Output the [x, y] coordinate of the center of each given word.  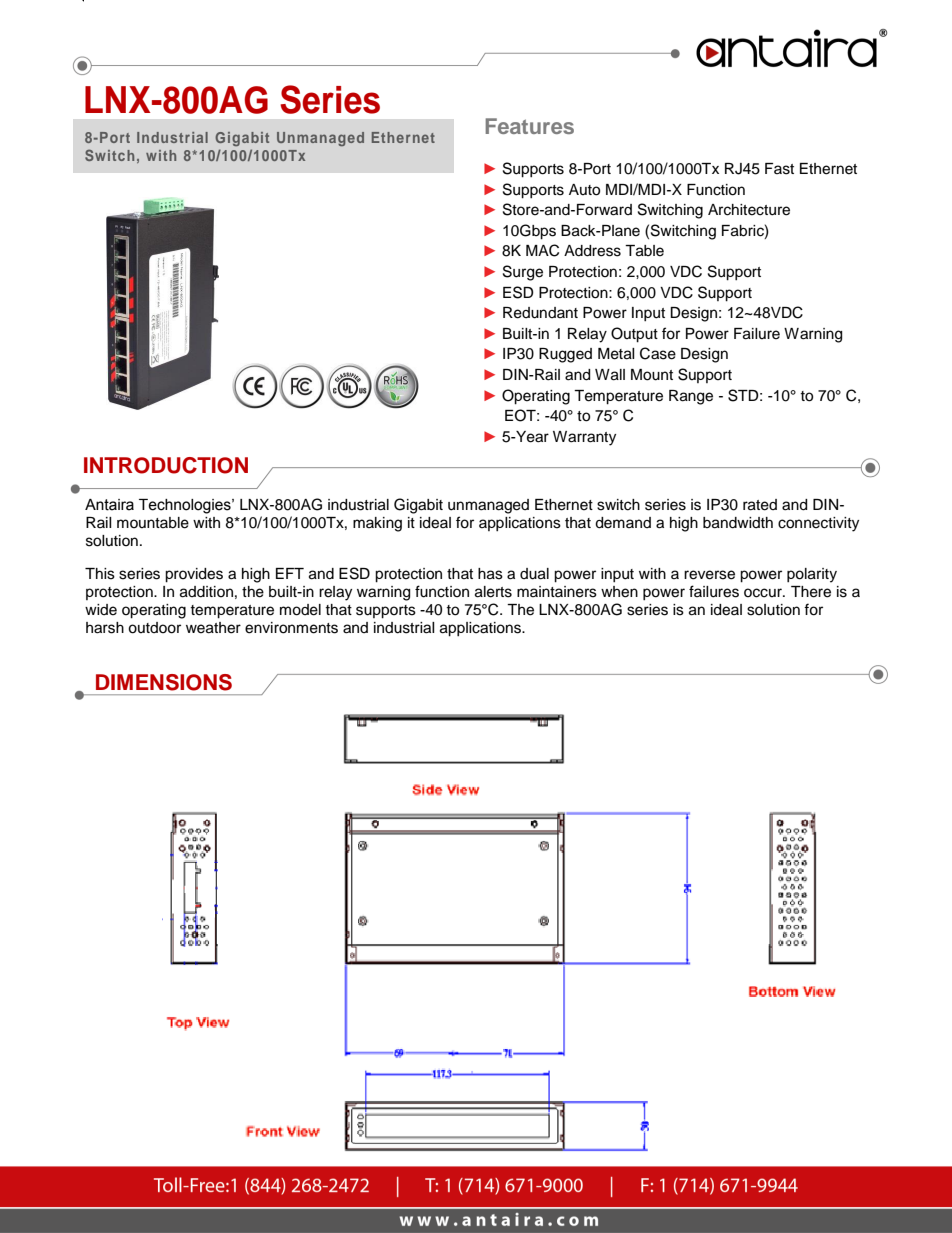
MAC [542, 250]
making [377, 524]
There [811, 592]
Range [691, 397]
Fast [779, 169]
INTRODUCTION [166, 465]
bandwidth [738, 523]
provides [194, 575]
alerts [493, 592]
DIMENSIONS [164, 682]
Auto [584, 190]
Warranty [584, 438]
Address [592, 251]
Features [529, 126]
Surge [523, 273]
